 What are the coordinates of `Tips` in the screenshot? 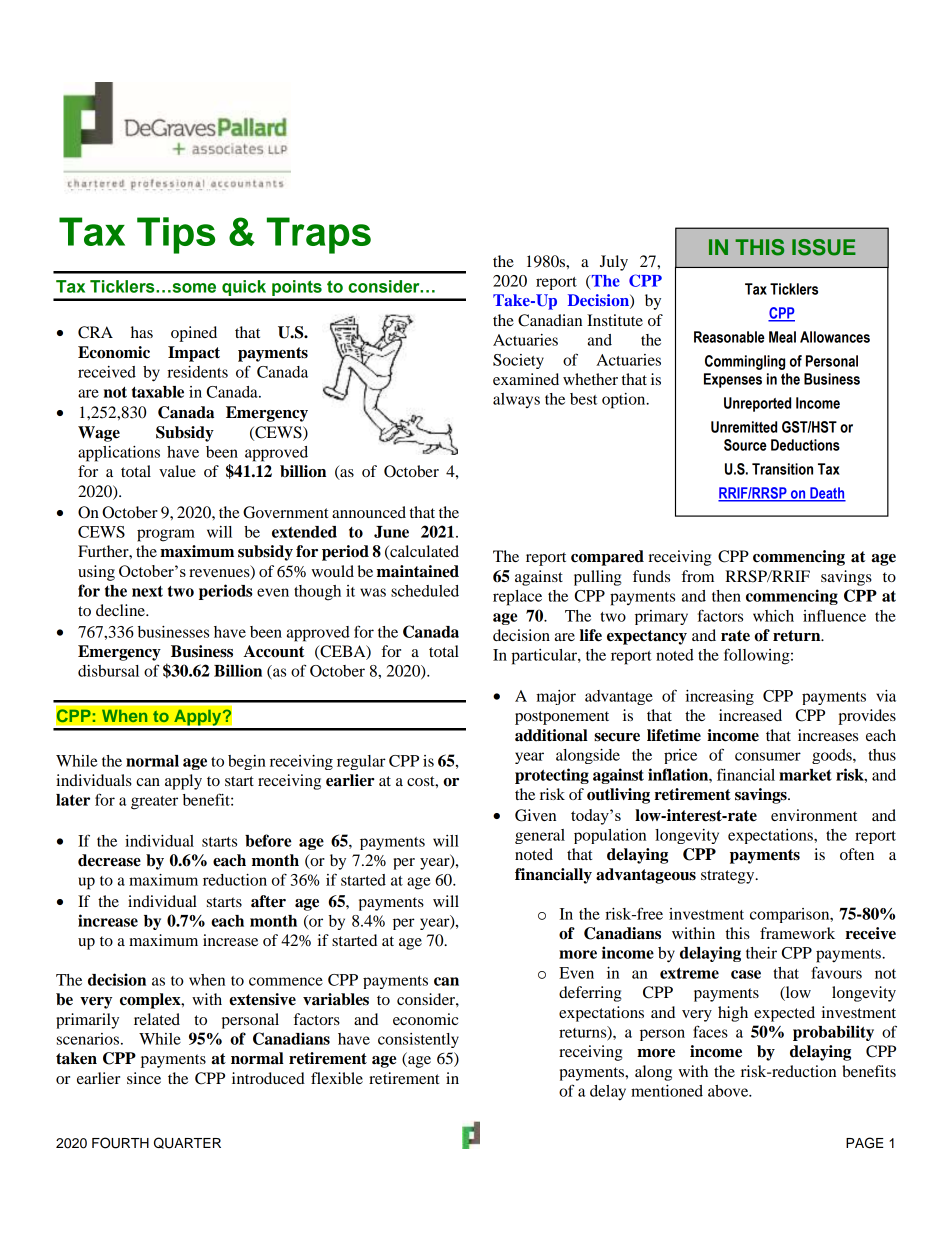 It's located at (176, 235).
